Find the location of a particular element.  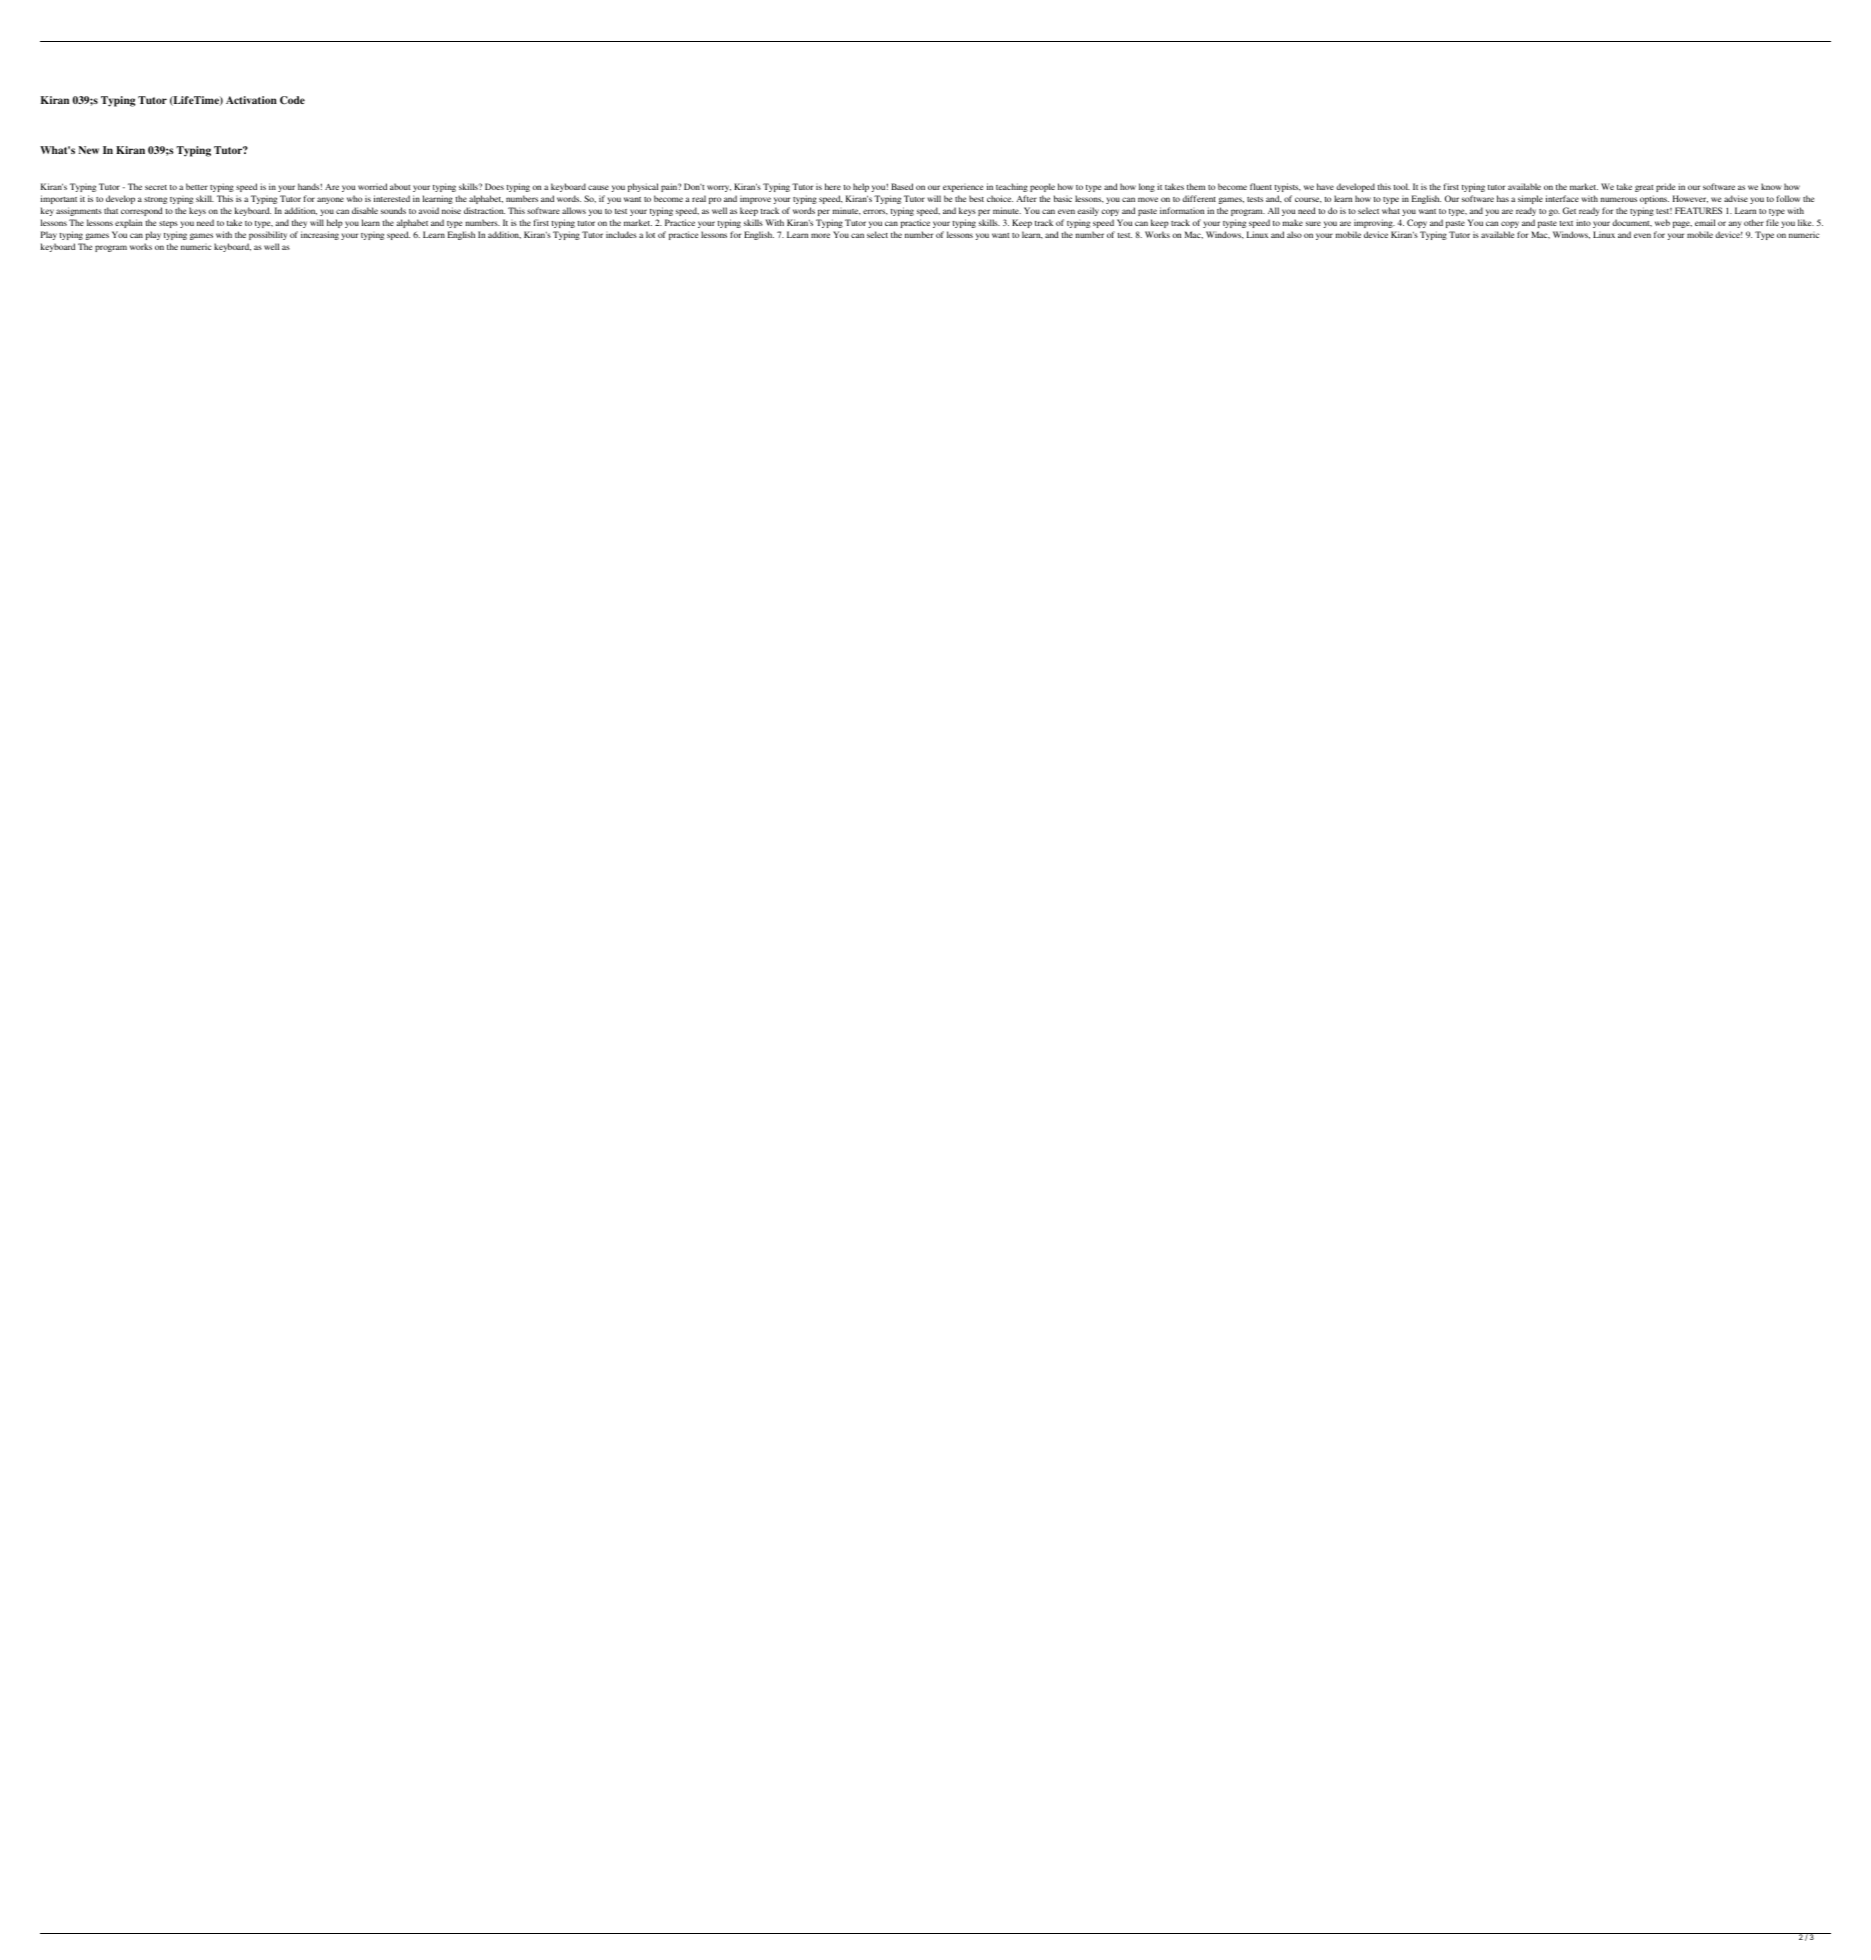

best is located at coordinates (976, 198).
